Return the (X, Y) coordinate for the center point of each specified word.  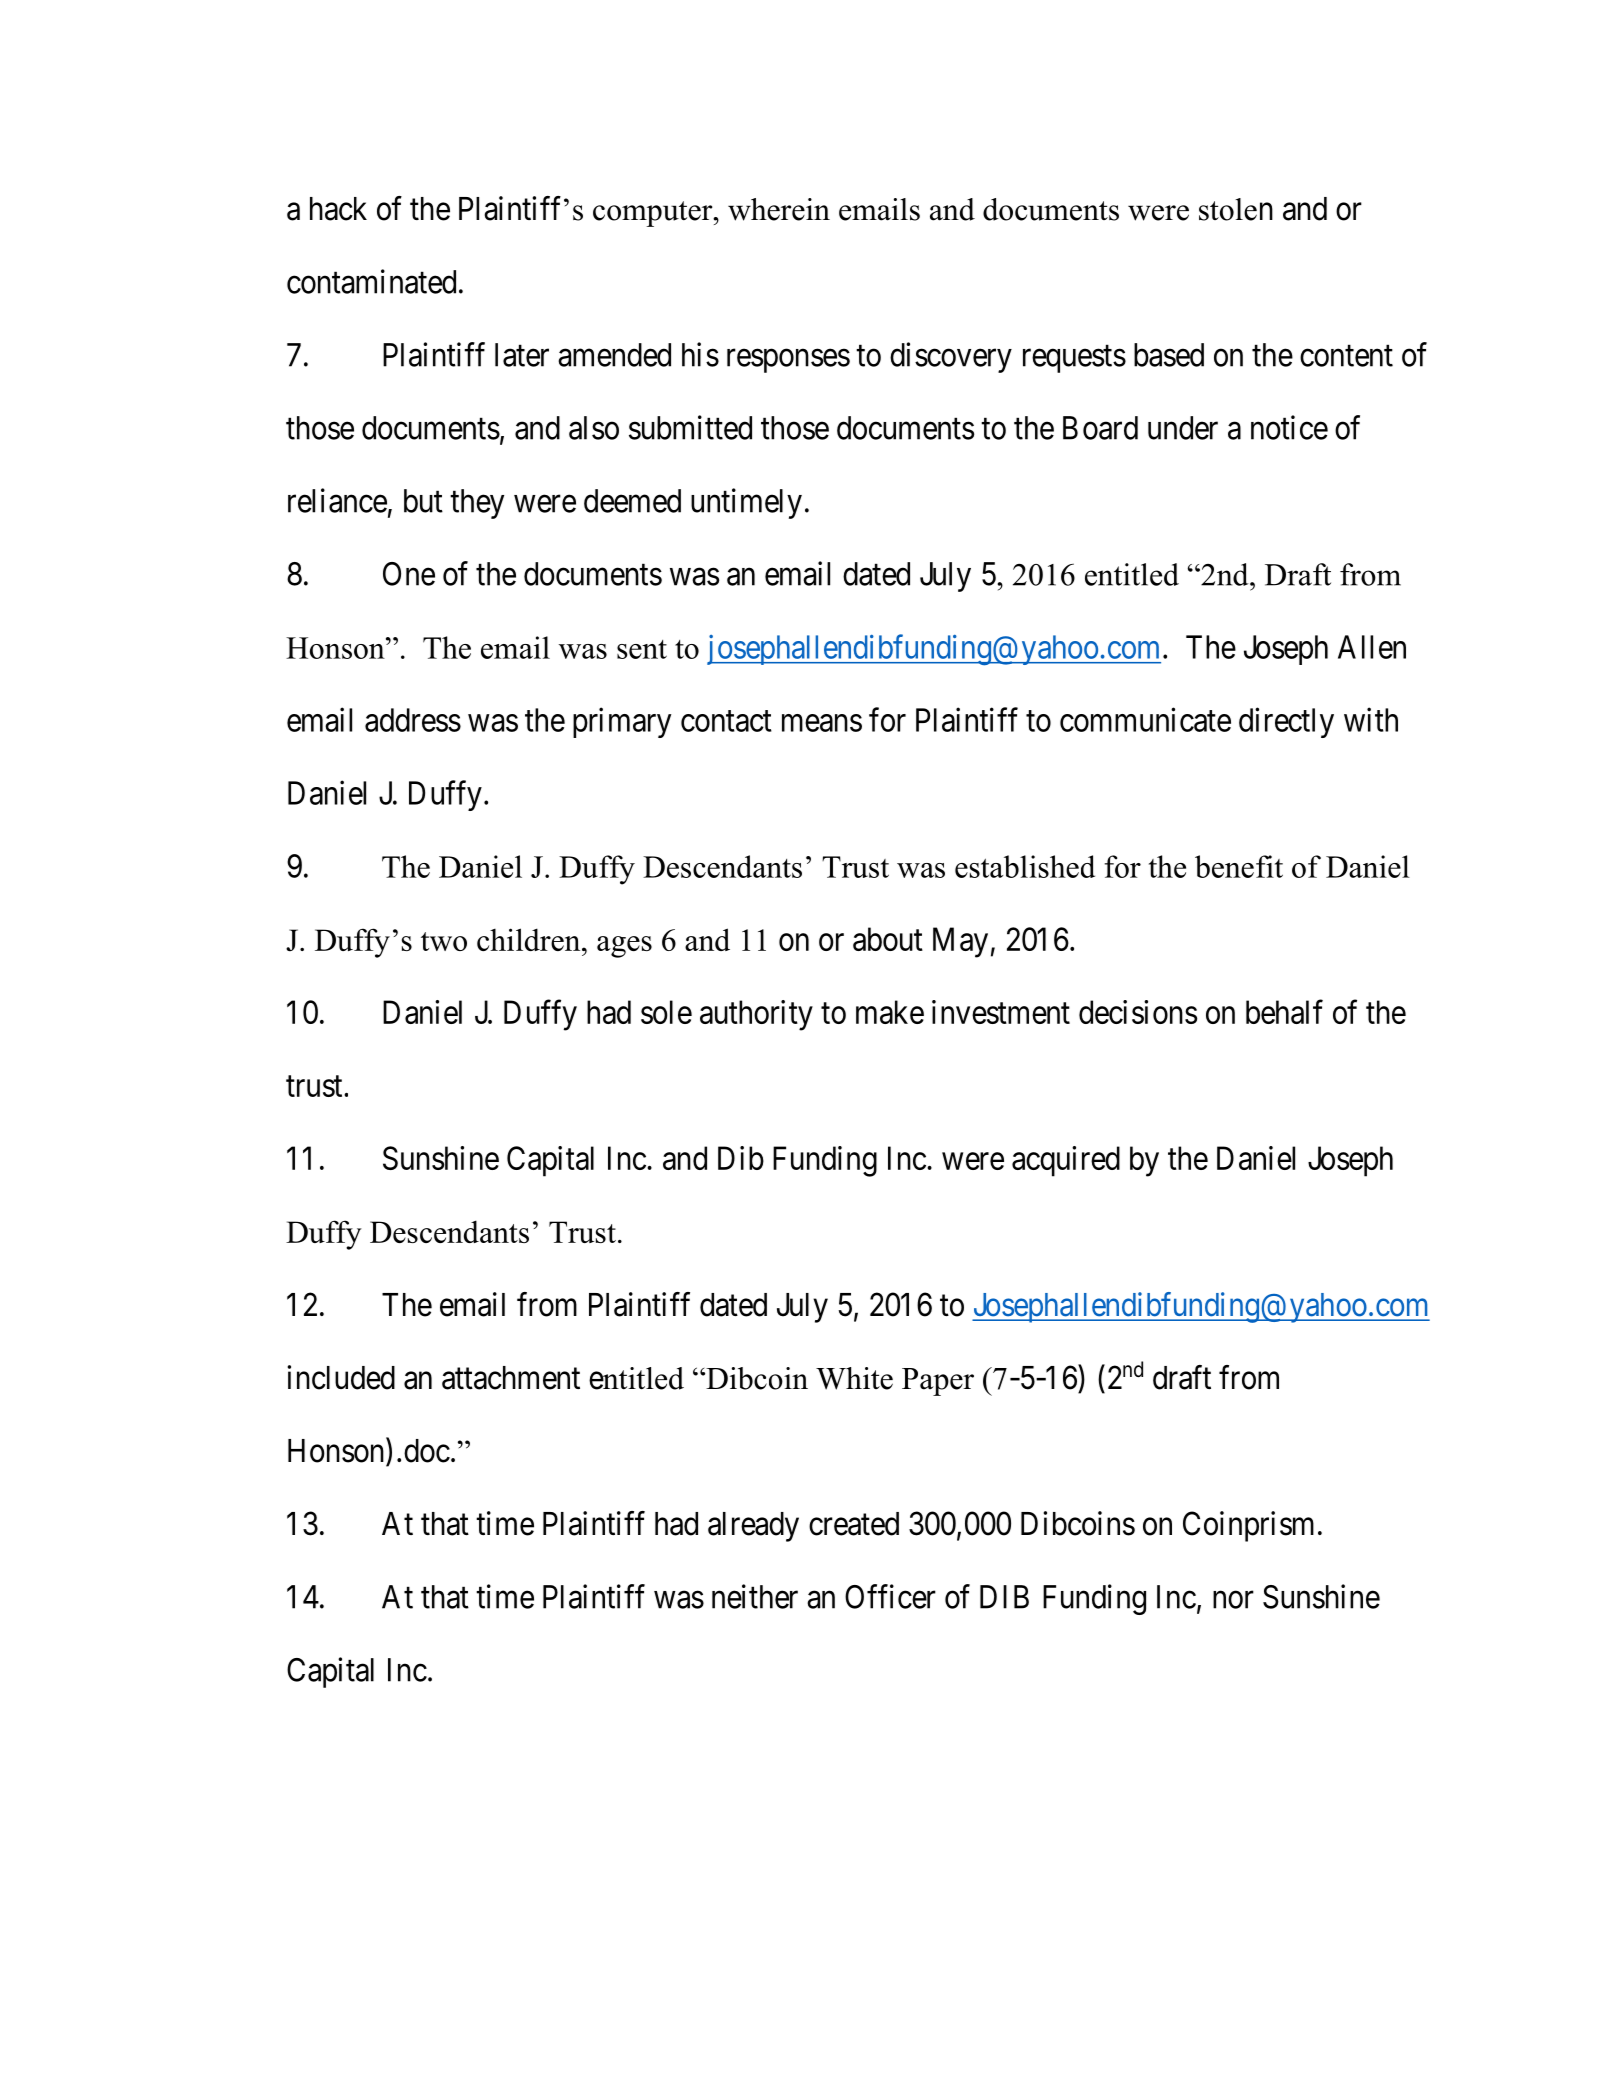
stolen (1236, 209)
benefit (1239, 866)
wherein (779, 209)
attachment (511, 1378)
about (888, 939)
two (444, 941)
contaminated (371, 281)
